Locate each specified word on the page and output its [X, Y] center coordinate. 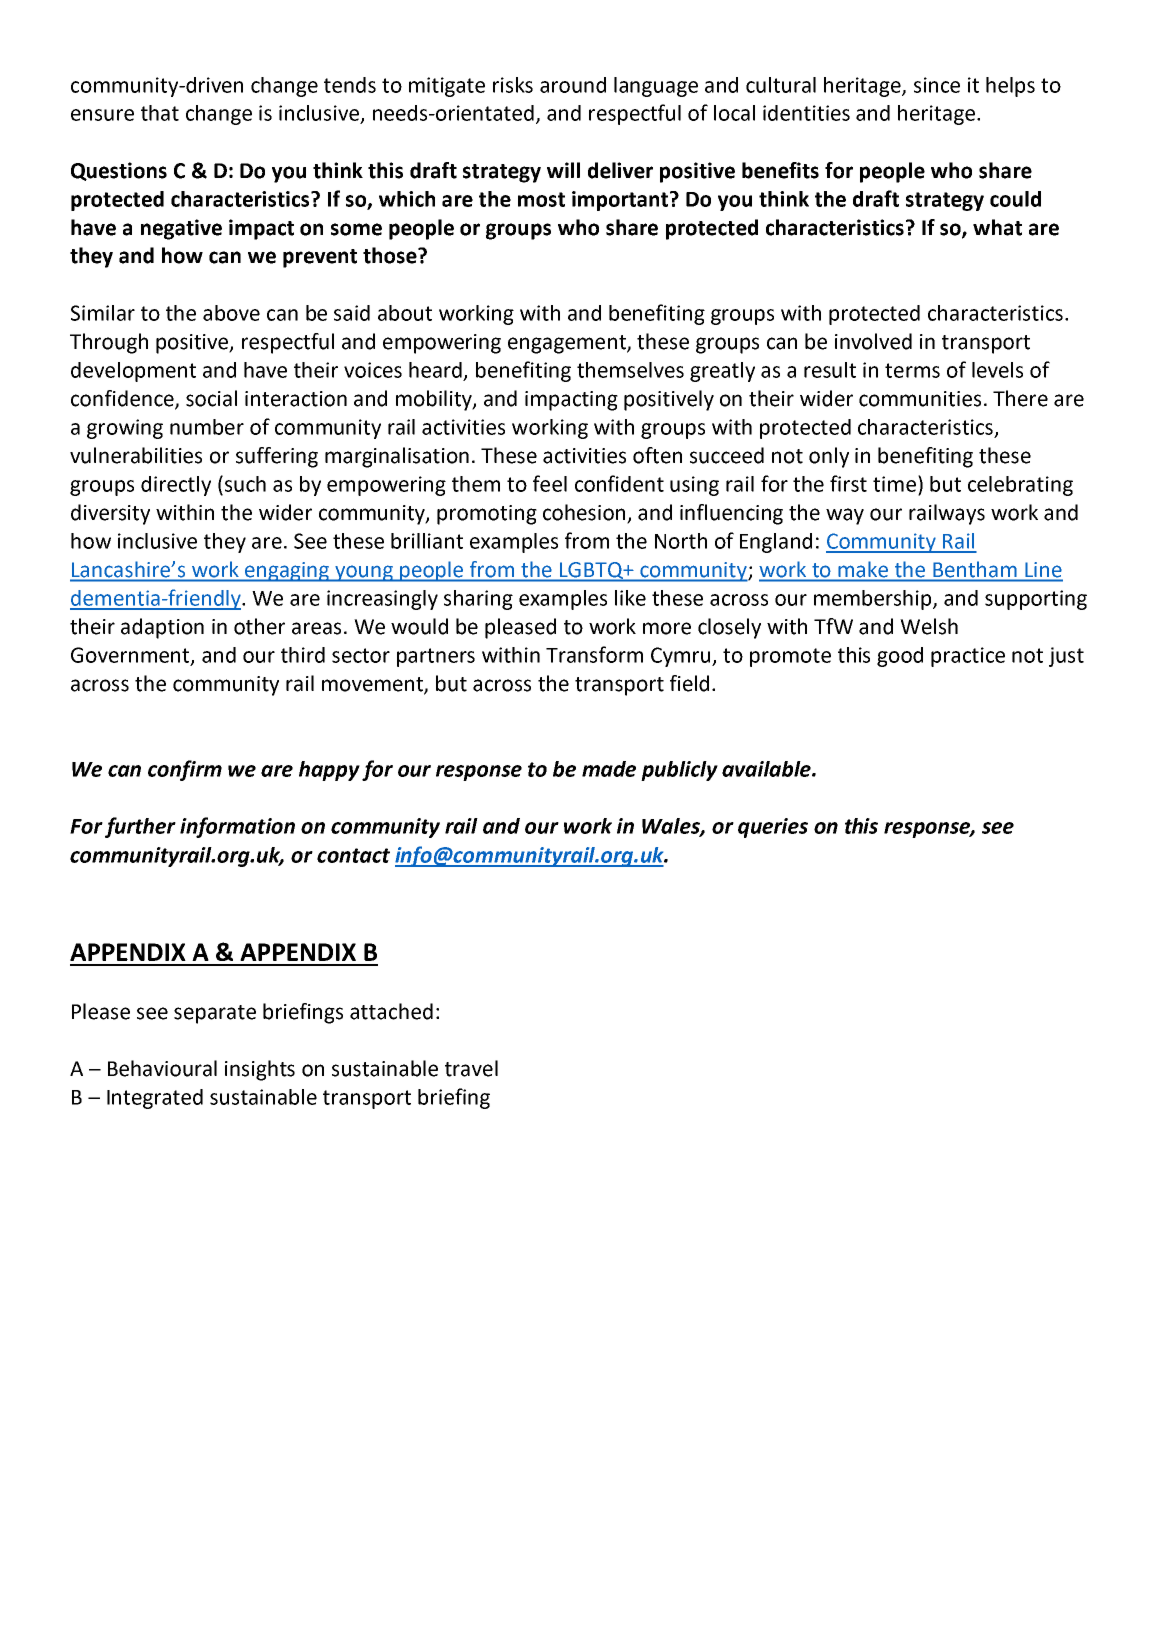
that [160, 113]
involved [873, 341]
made [609, 769]
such [245, 484]
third [303, 655]
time [894, 484]
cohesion [585, 513]
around [573, 85]
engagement [568, 344]
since [937, 85]
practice [968, 657]
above [231, 313]
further [140, 827]
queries [773, 828]
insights [260, 1070]
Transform [594, 654]
